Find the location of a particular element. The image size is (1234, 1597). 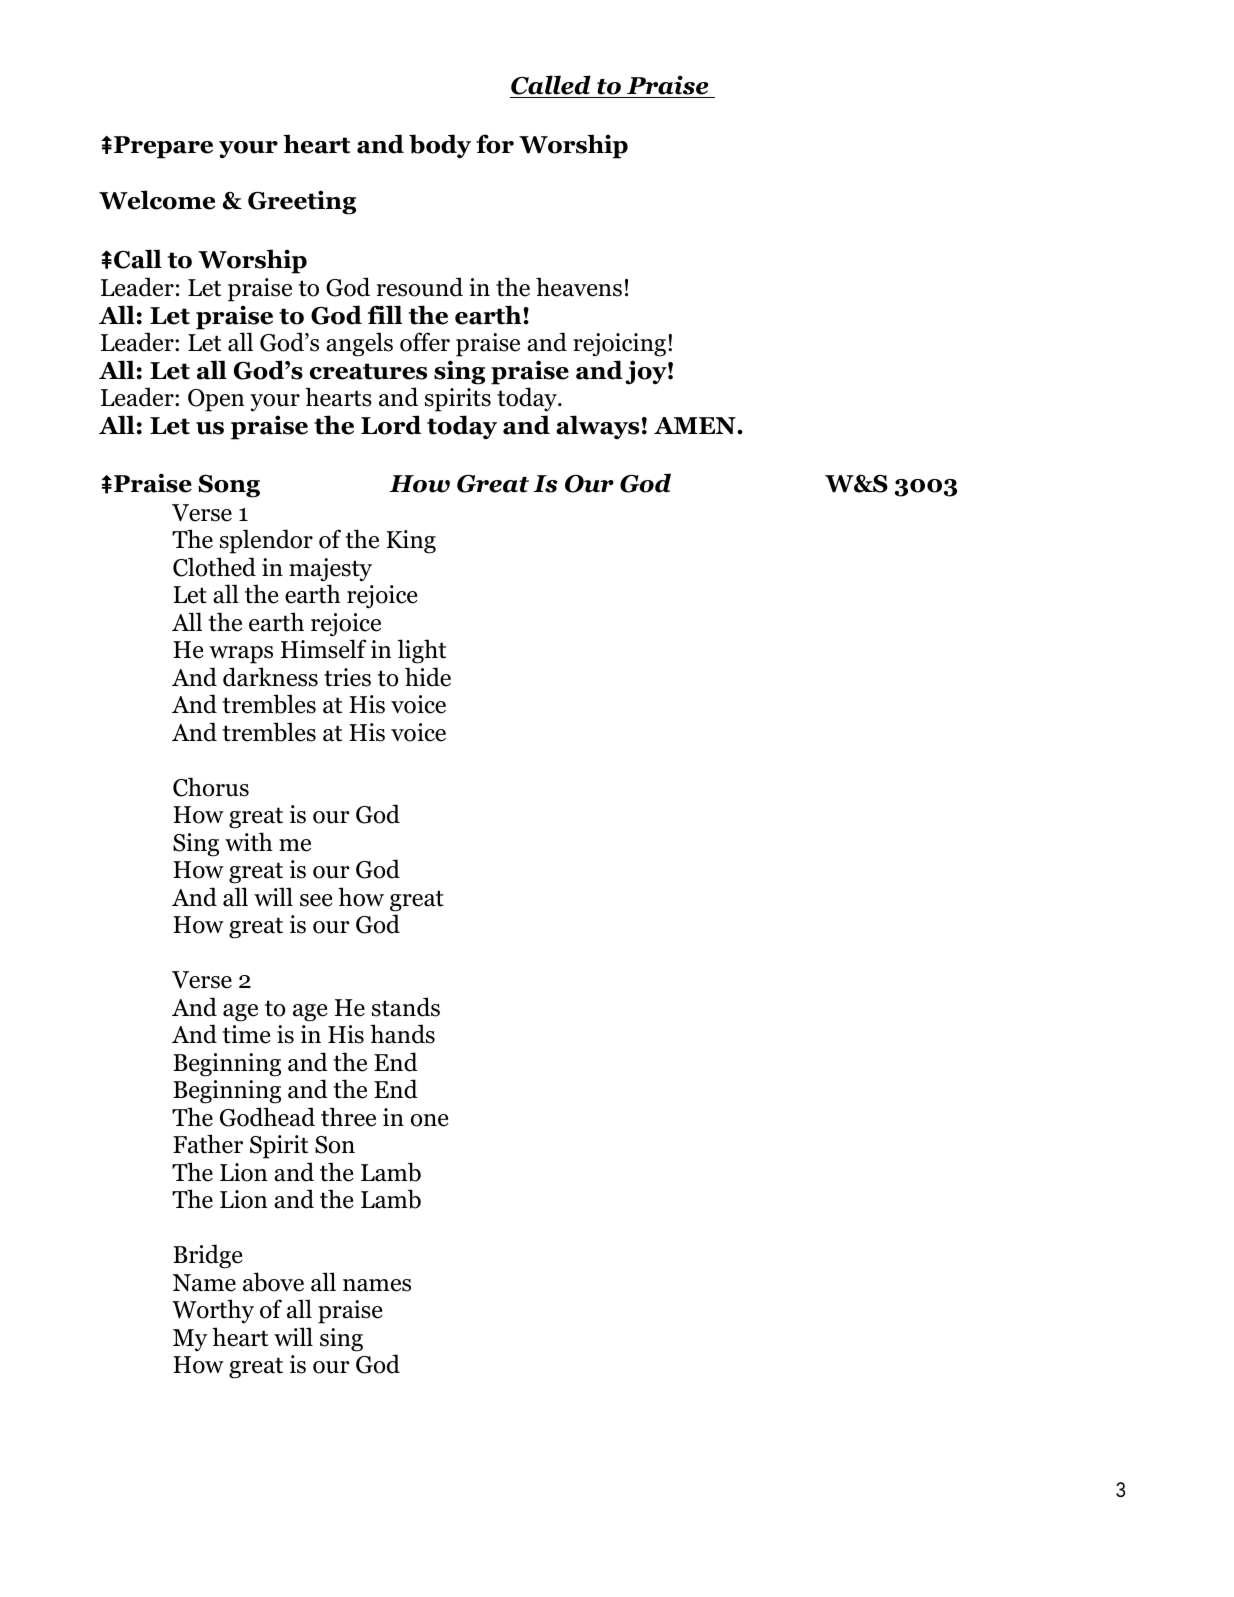

body is located at coordinates (440, 146).
